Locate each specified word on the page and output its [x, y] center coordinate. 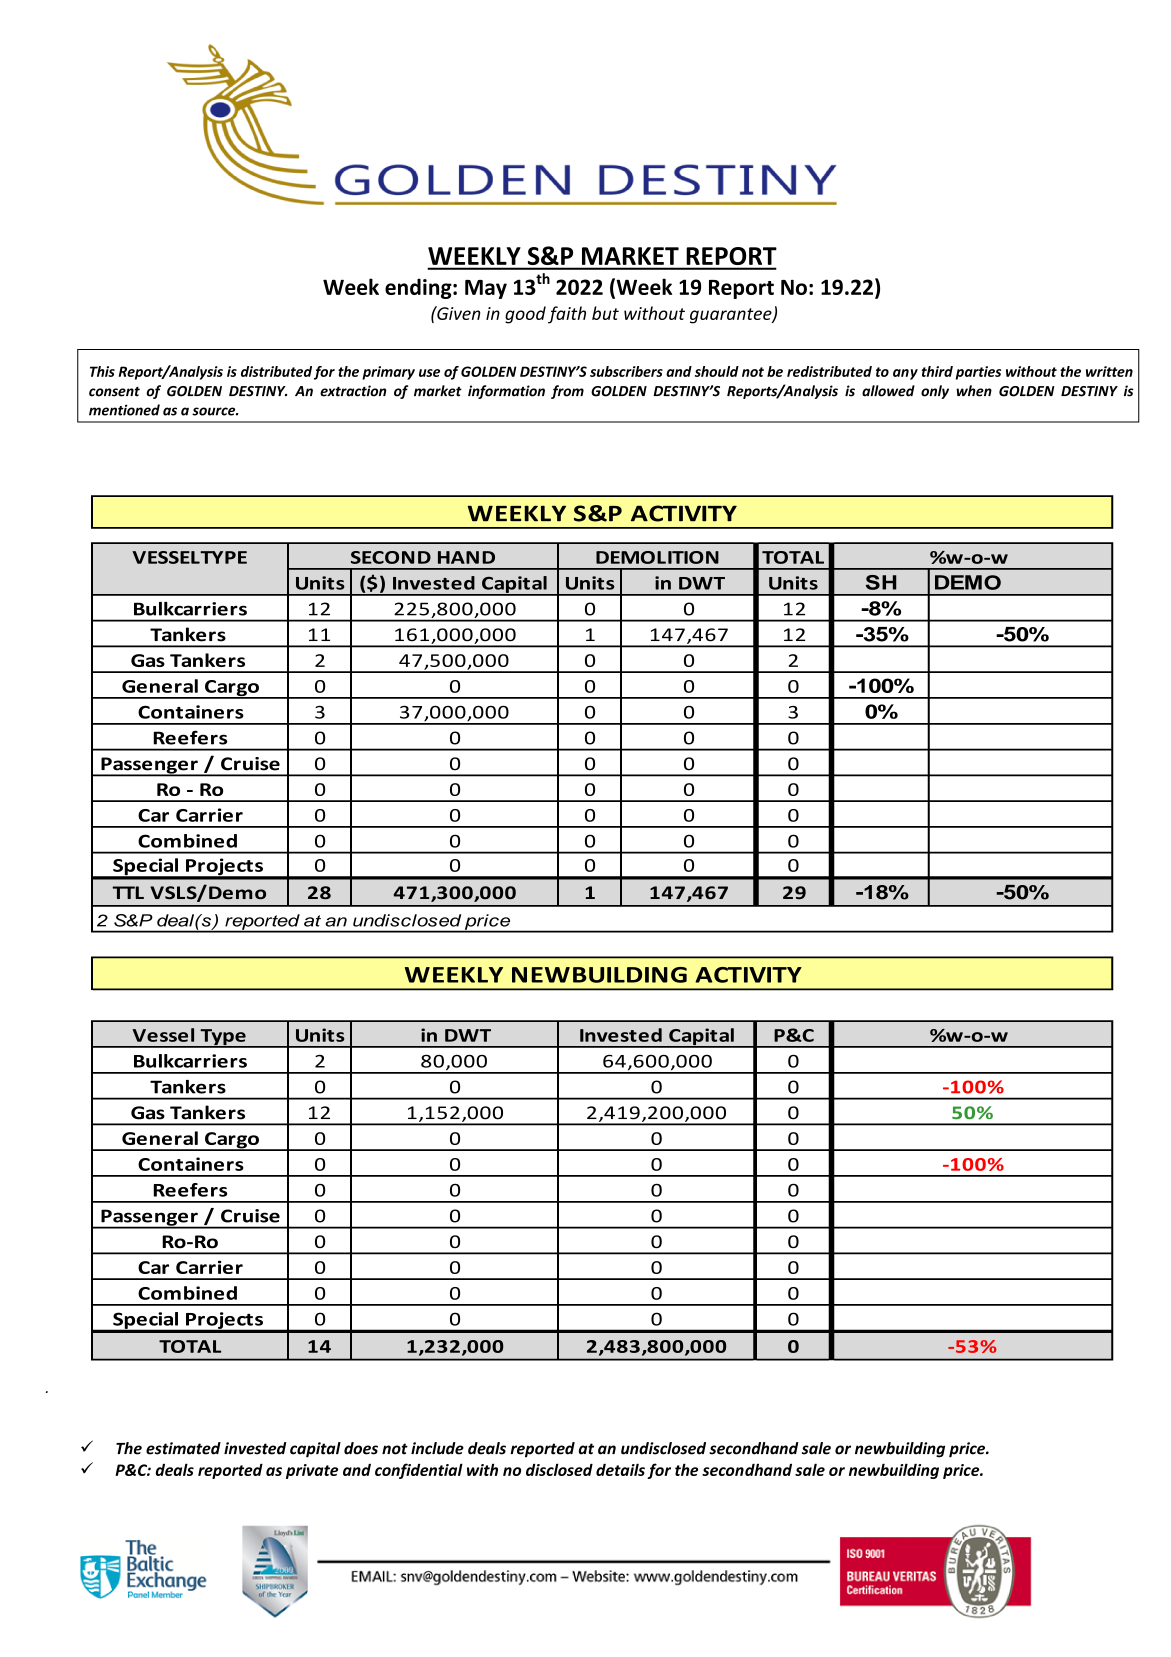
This [102, 371]
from [567, 392]
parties [978, 373]
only [935, 392]
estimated [183, 1448]
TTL [128, 892]
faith [567, 315]
